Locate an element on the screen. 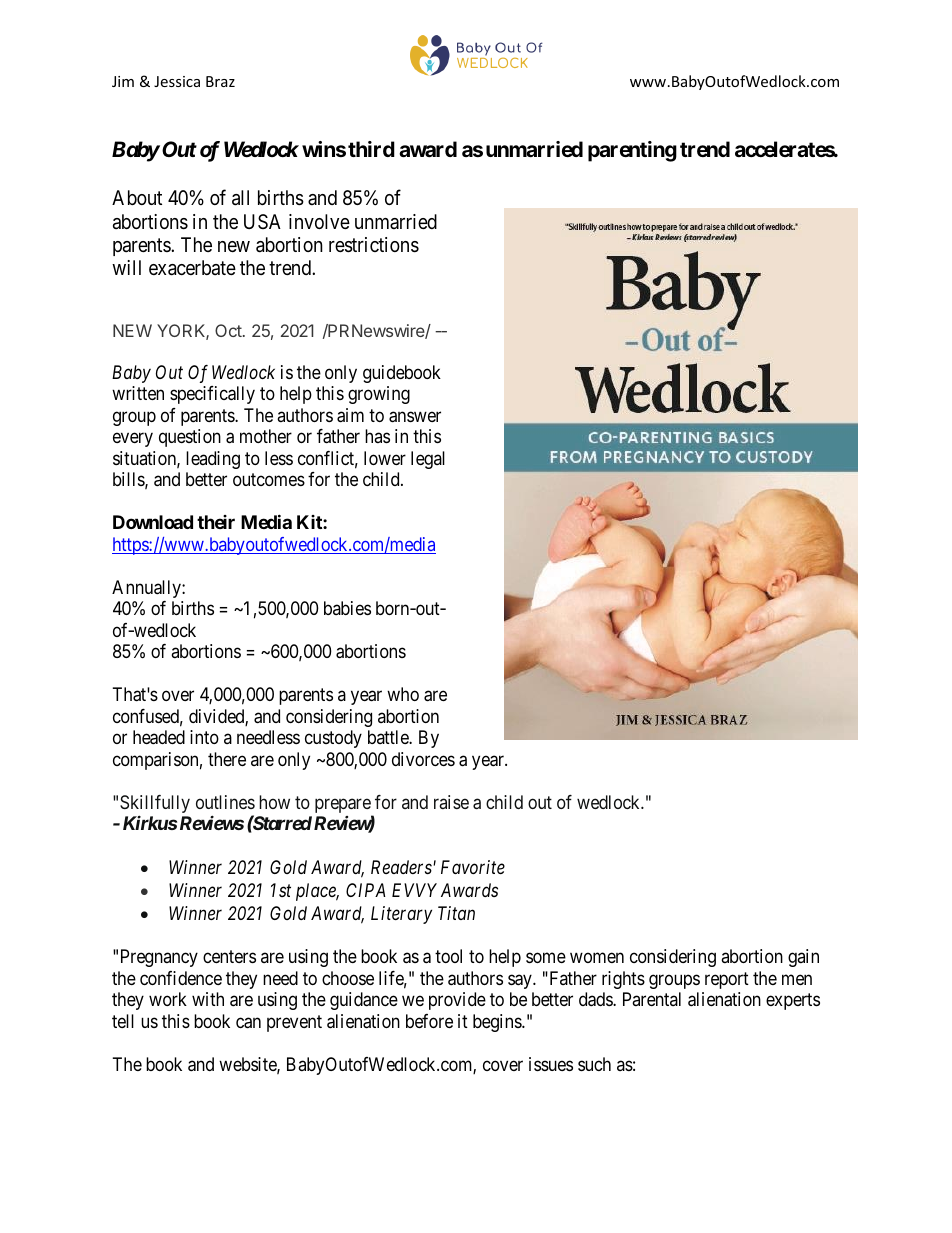 The height and width of the screenshot is (1233, 952). third is located at coordinates (371, 149).
